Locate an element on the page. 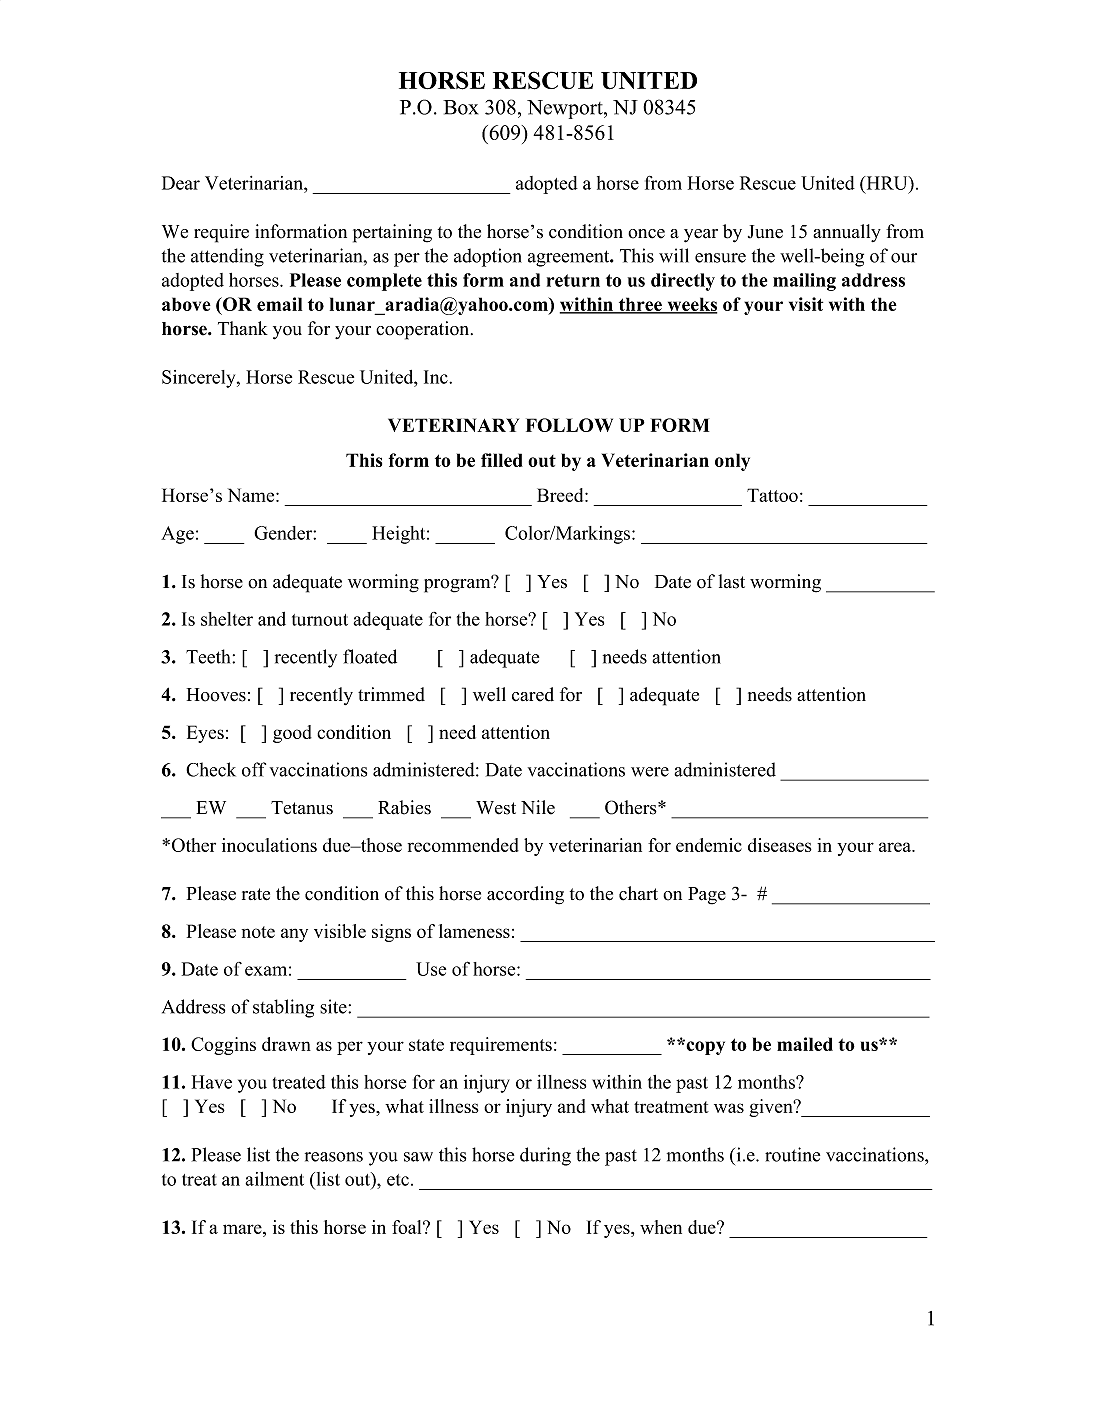 The width and height of the document is (1098, 1421). ailment is located at coordinates (274, 1179).
